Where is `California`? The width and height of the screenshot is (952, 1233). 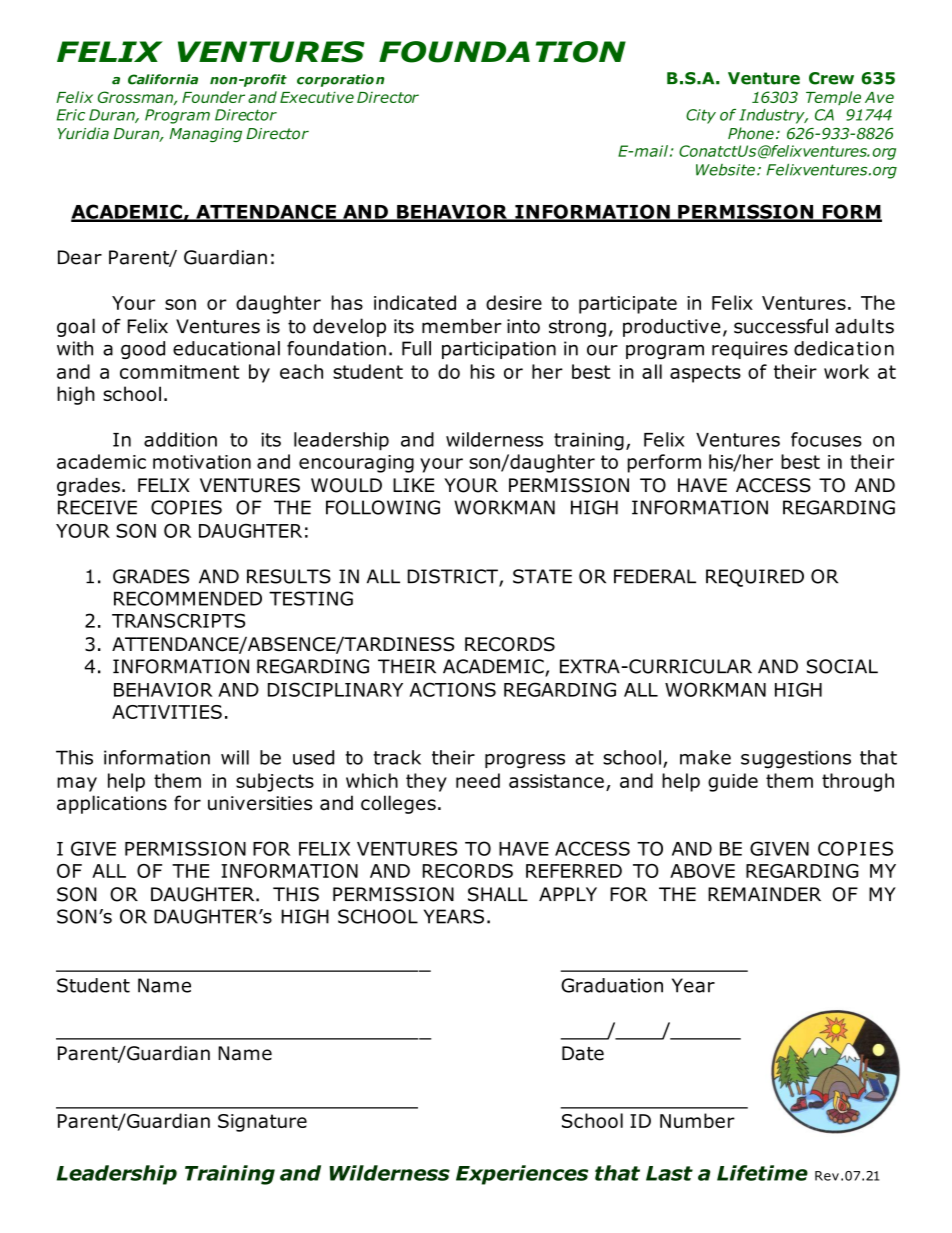 California is located at coordinates (163, 79).
